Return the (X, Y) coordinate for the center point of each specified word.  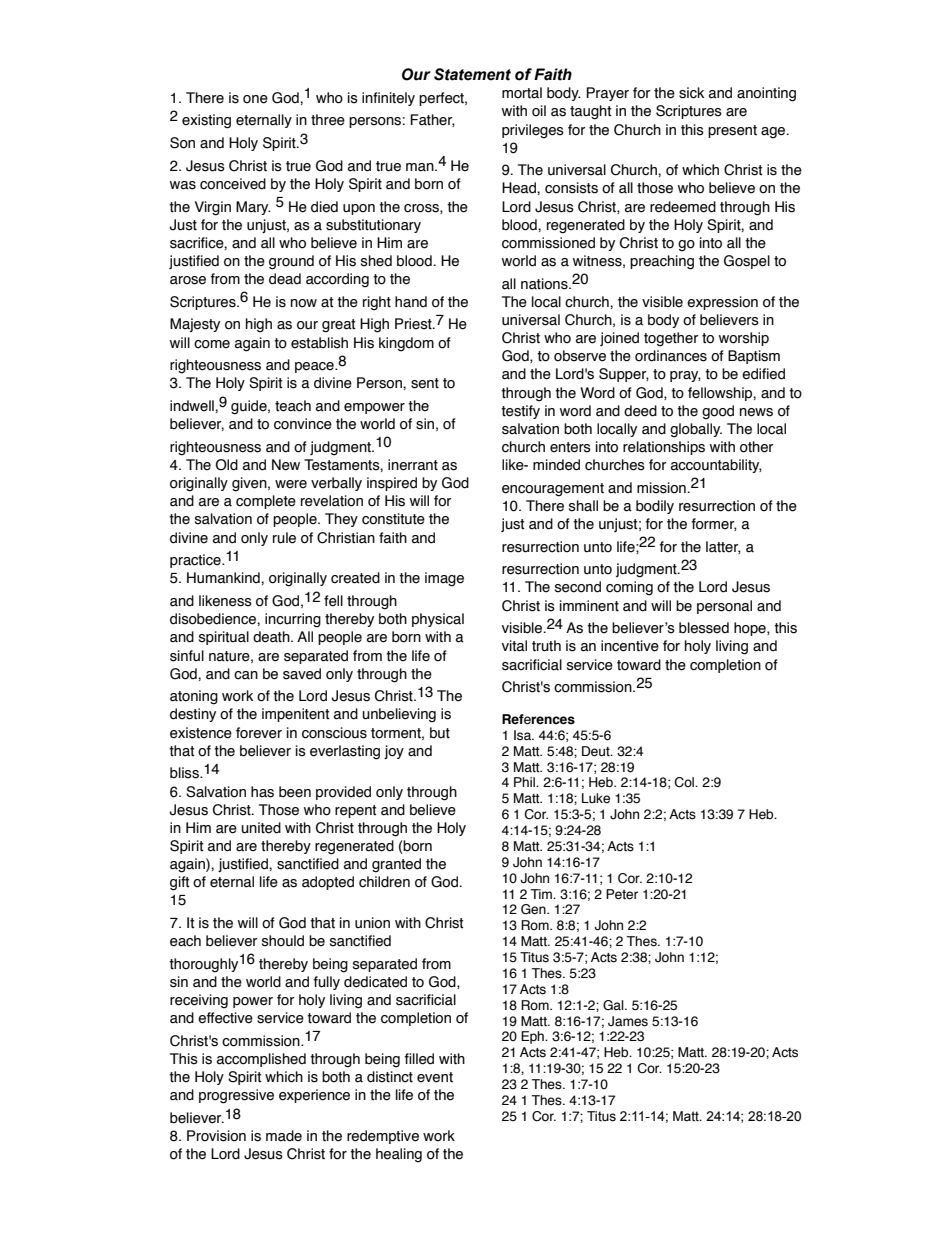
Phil (525, 782)
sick (691, 93)
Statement (472, 74)
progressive (236, 1096)
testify (520, 412)
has (262, 792)
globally (696, 430)
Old (226, 465)
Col (686, 782)
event (435, 1077)
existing (206, 121)
